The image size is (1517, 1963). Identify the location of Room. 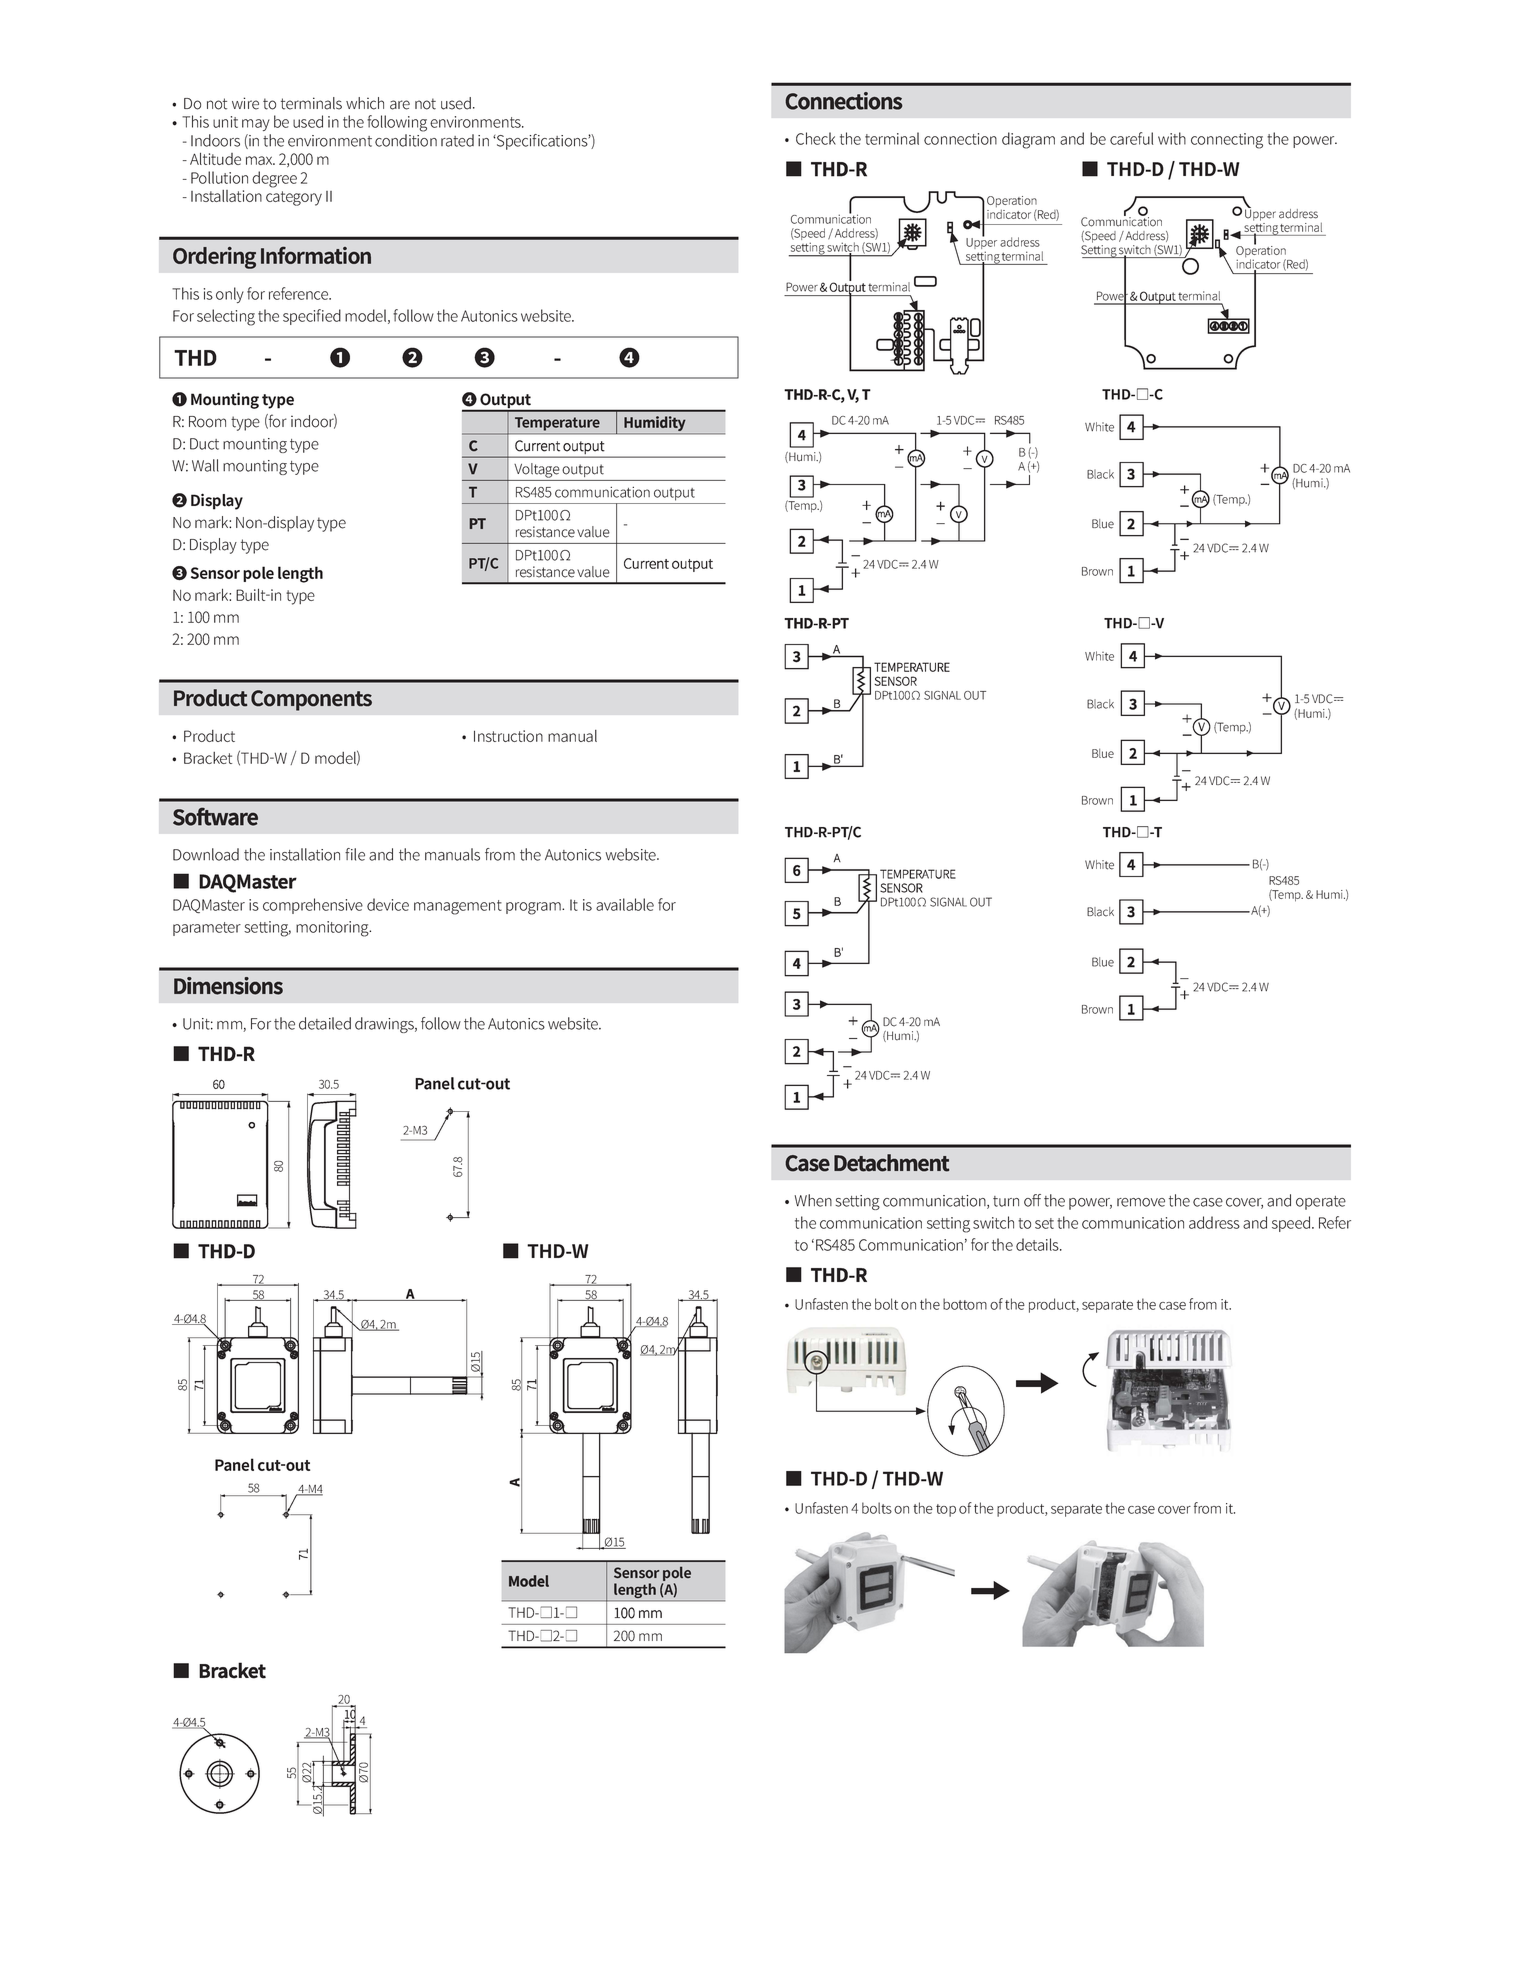
(207, 422).
